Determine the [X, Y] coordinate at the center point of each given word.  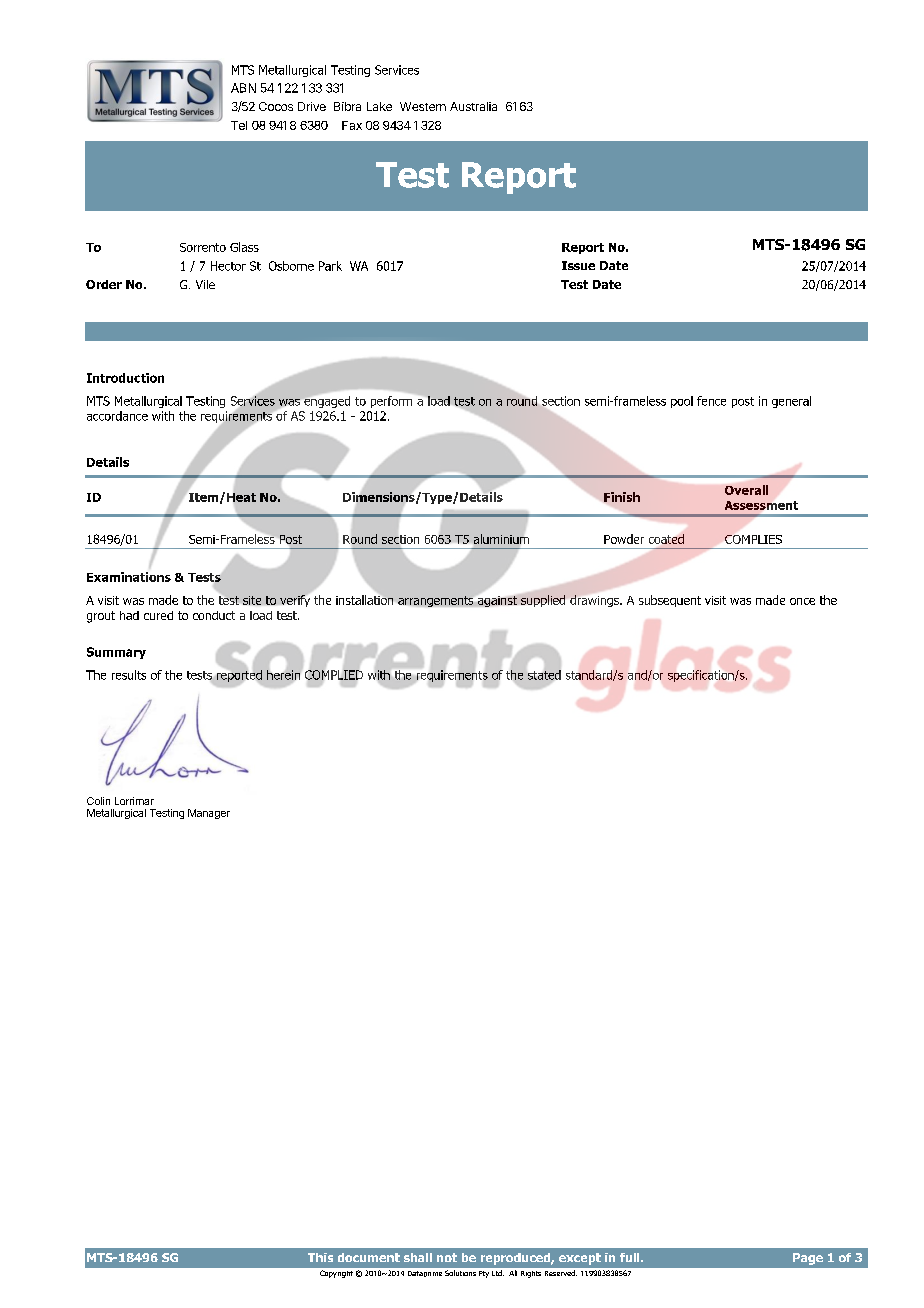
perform [391, 402]
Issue [578, 265]
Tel [239, 125]
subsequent [670, 601]
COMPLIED [334, 675]
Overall [746, 490]
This [320, 1257]
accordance [117, 416]
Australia [473, 106]
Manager [209, 814]
